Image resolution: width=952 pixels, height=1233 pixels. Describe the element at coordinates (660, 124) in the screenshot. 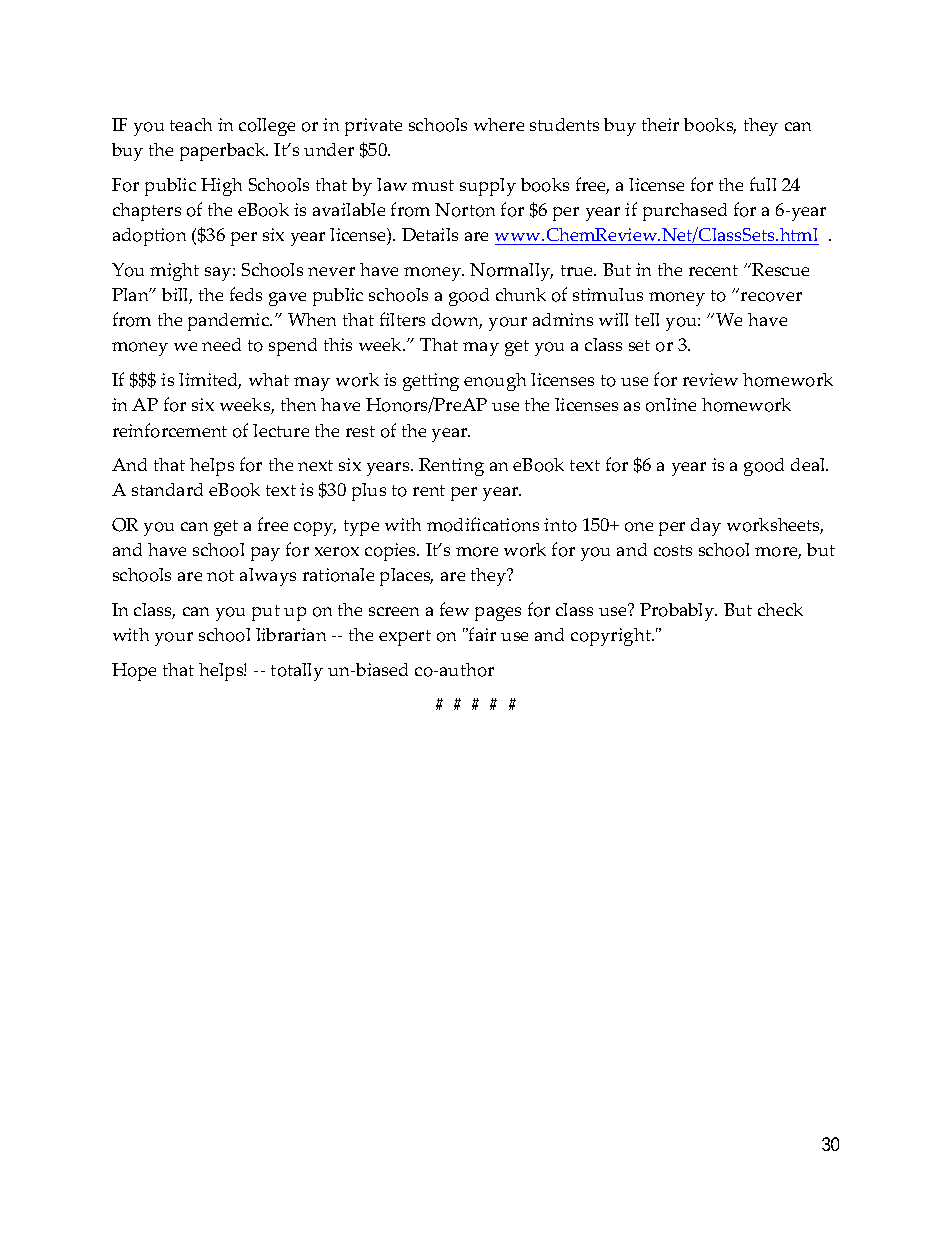

I see `their` at that location.
